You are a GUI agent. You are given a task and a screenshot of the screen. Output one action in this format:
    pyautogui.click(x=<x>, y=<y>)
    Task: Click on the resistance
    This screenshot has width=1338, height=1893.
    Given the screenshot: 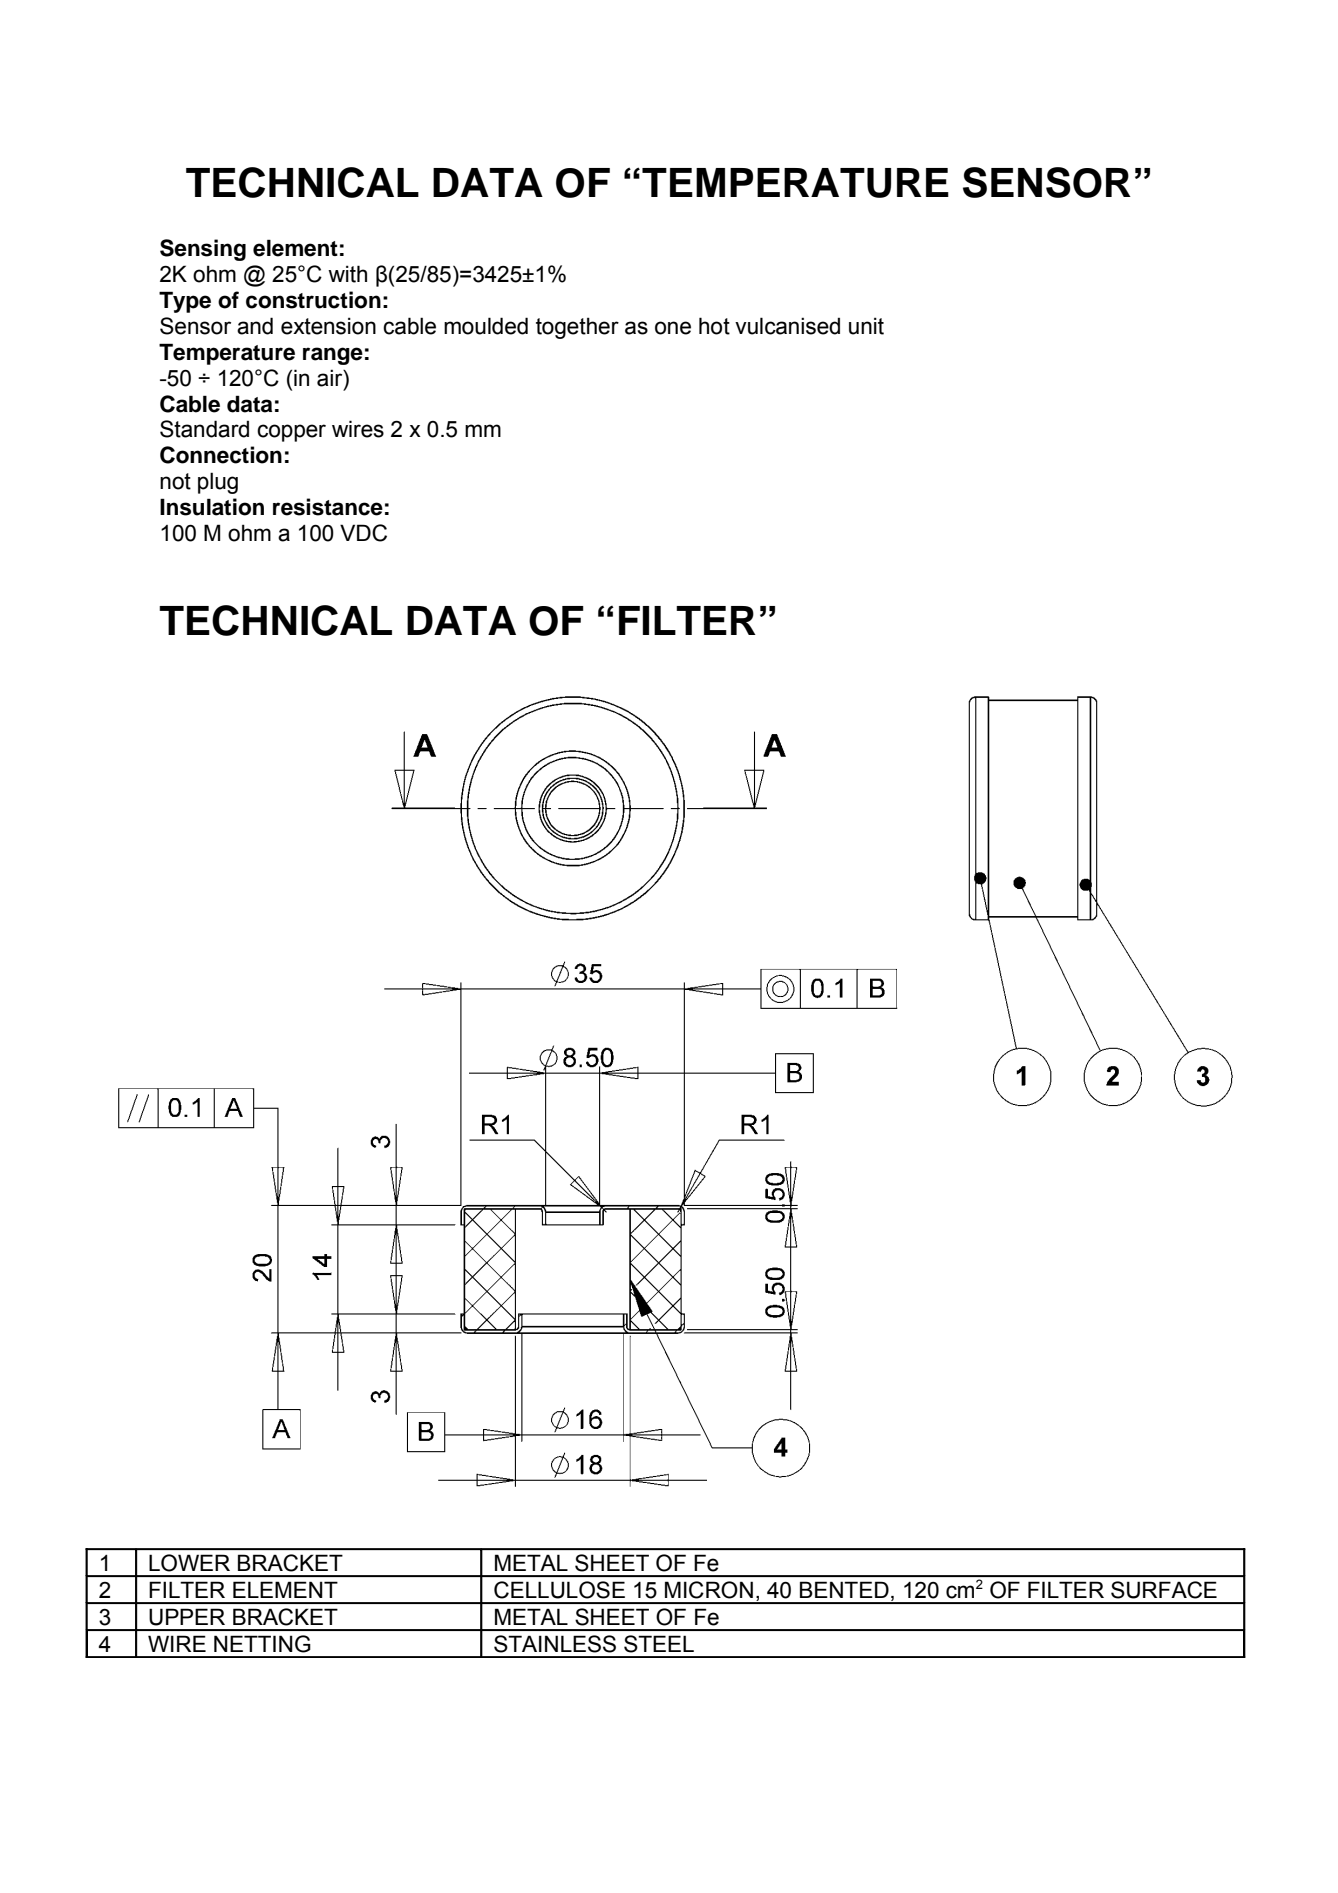 What is the action you would take?
    pyautogui.click(x=328, y=507)
